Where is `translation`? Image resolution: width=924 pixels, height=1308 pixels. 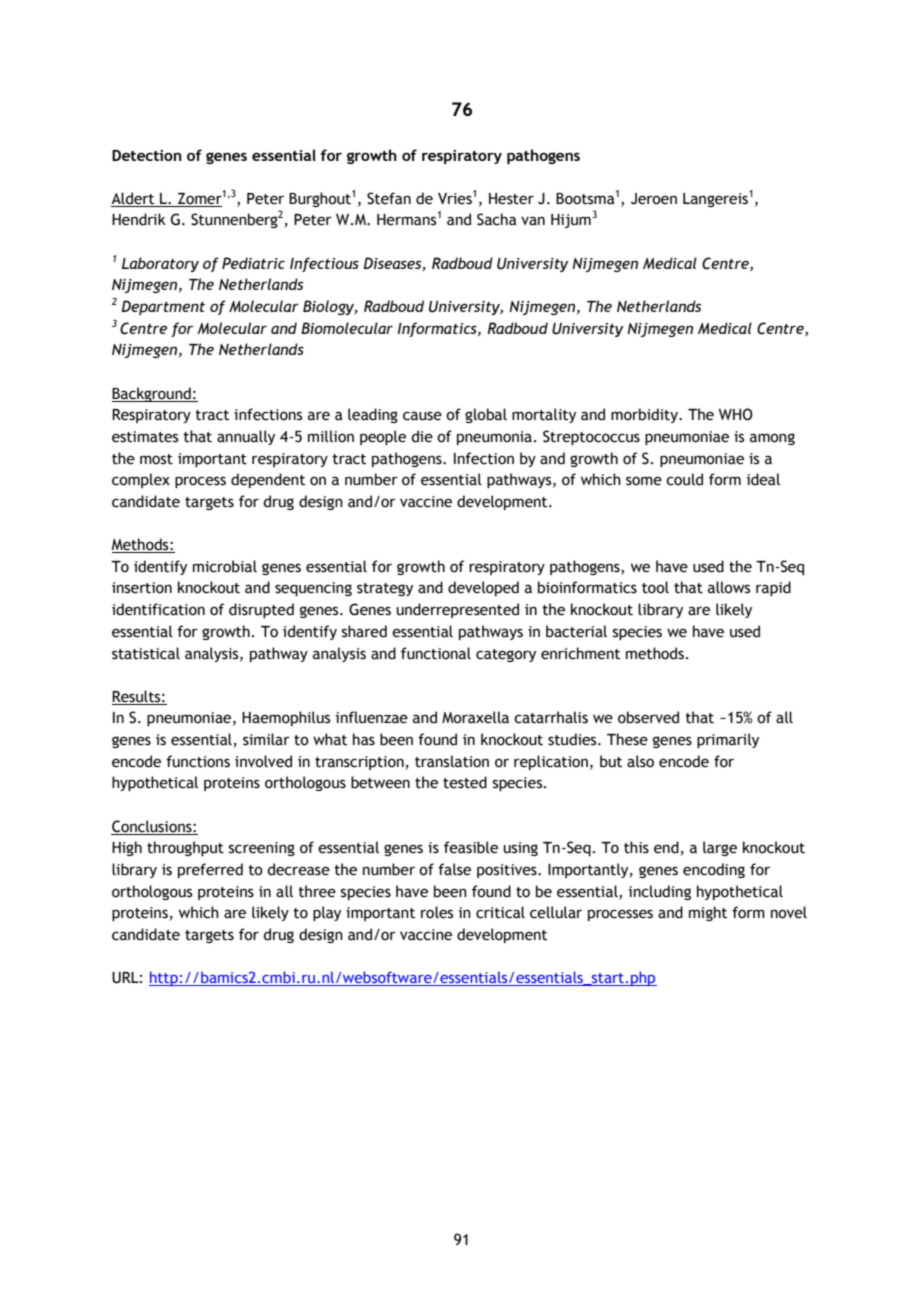
translation is located at coordinates (452, 761).
